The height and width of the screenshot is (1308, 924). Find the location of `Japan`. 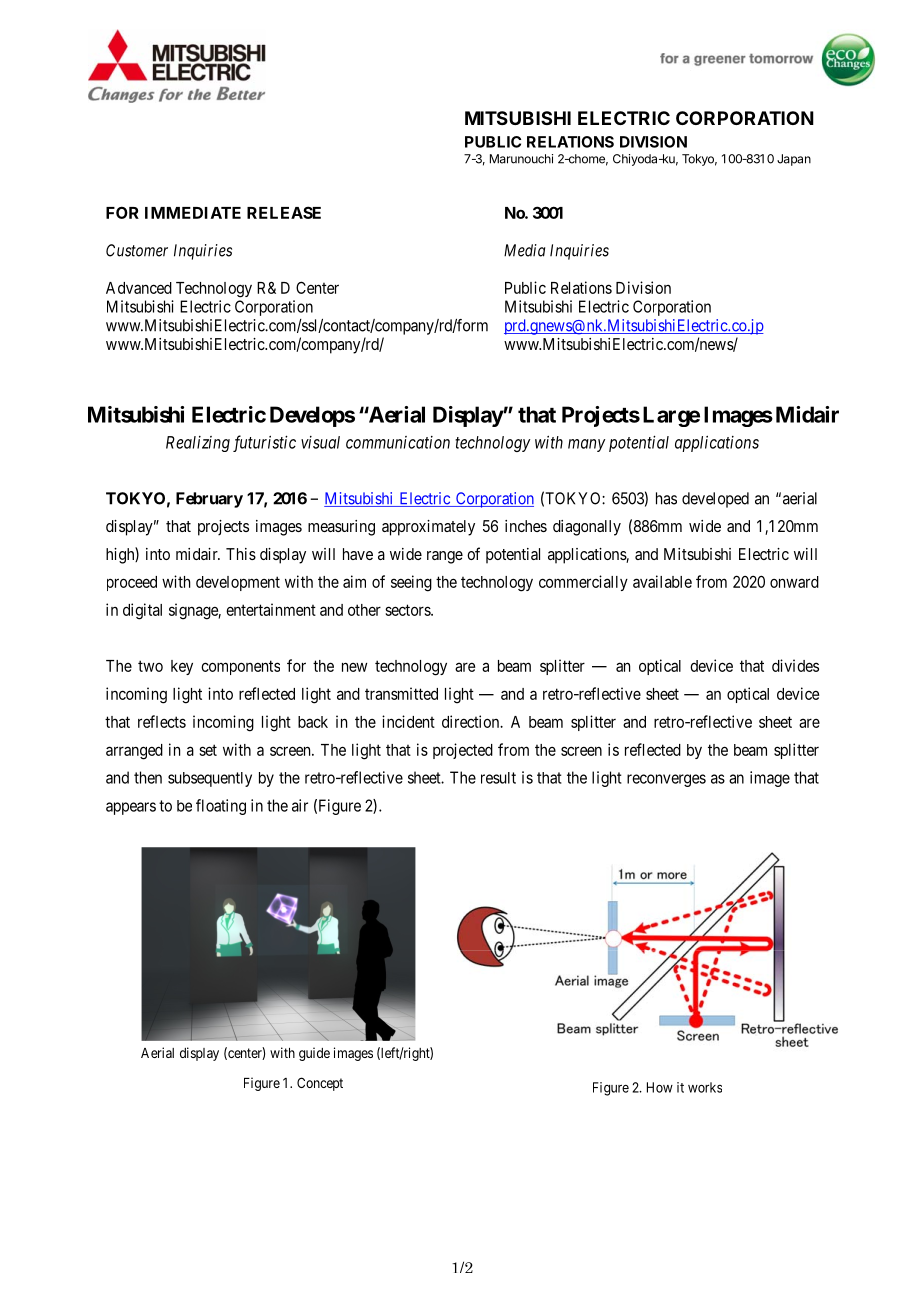

Japan is located at coordinates (794, 160).
